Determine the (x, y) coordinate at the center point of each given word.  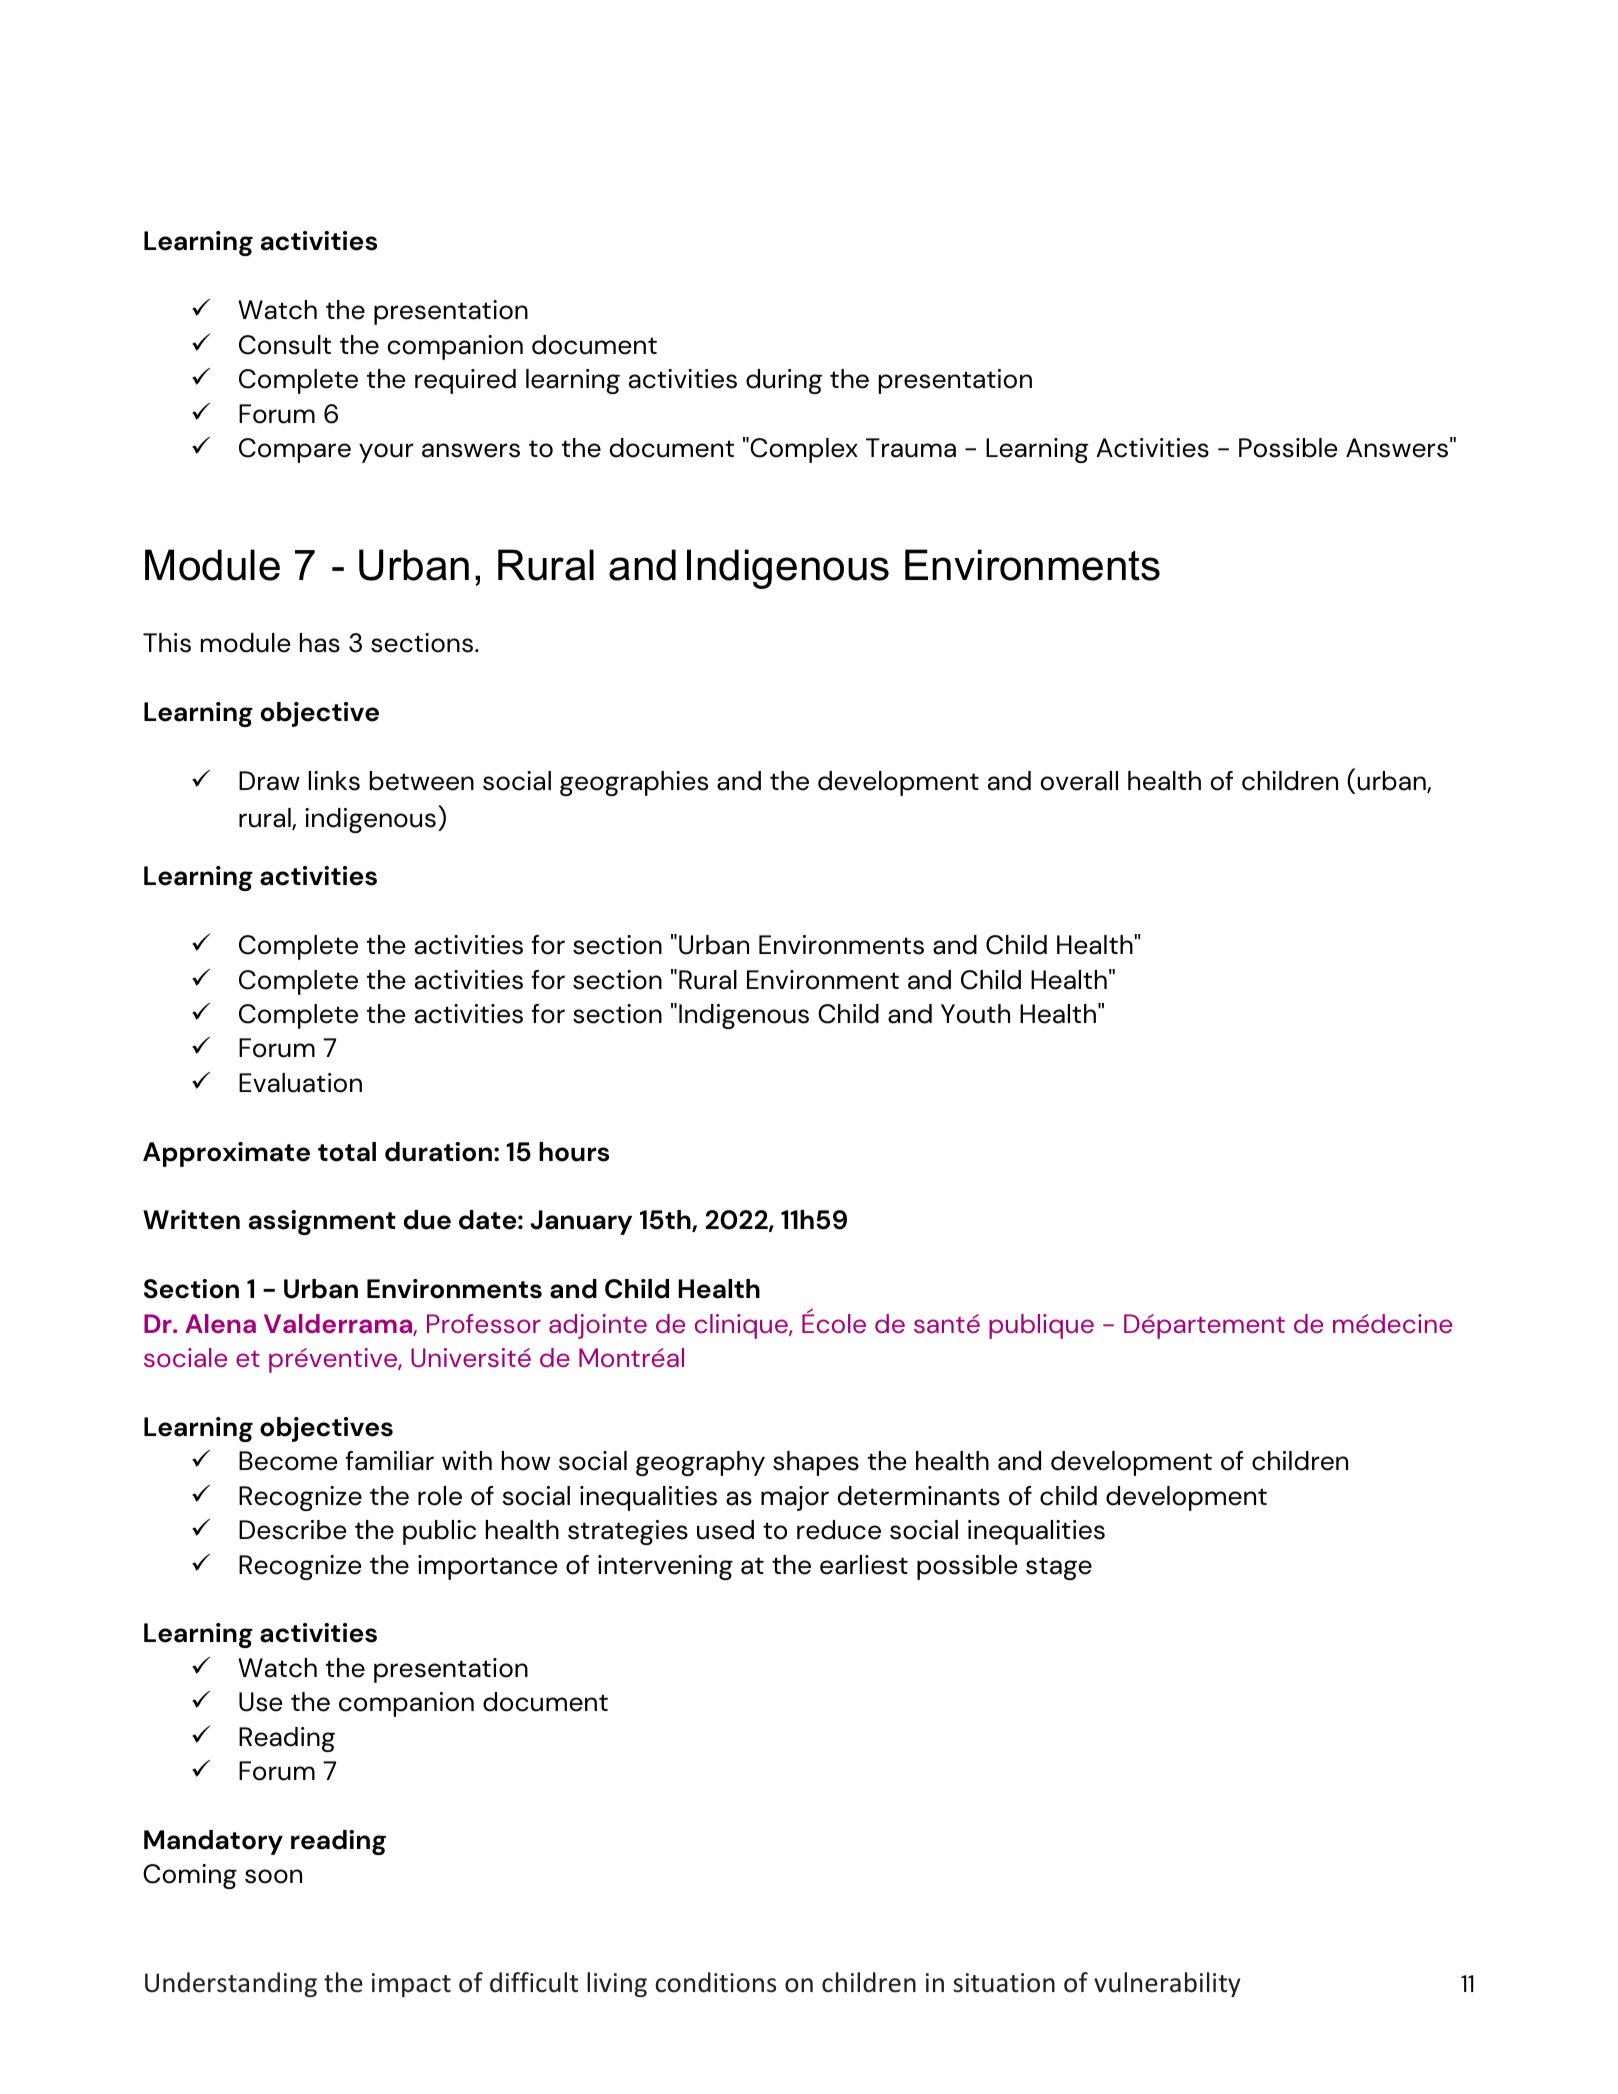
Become (288, 1461)
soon (273, 1876)
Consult (285, 345)
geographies (634, 783)
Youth (975, 1014)
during (784, 381)
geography (700, 1463)
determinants (918, 1496)
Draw (269, 781)
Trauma (911, 448)
